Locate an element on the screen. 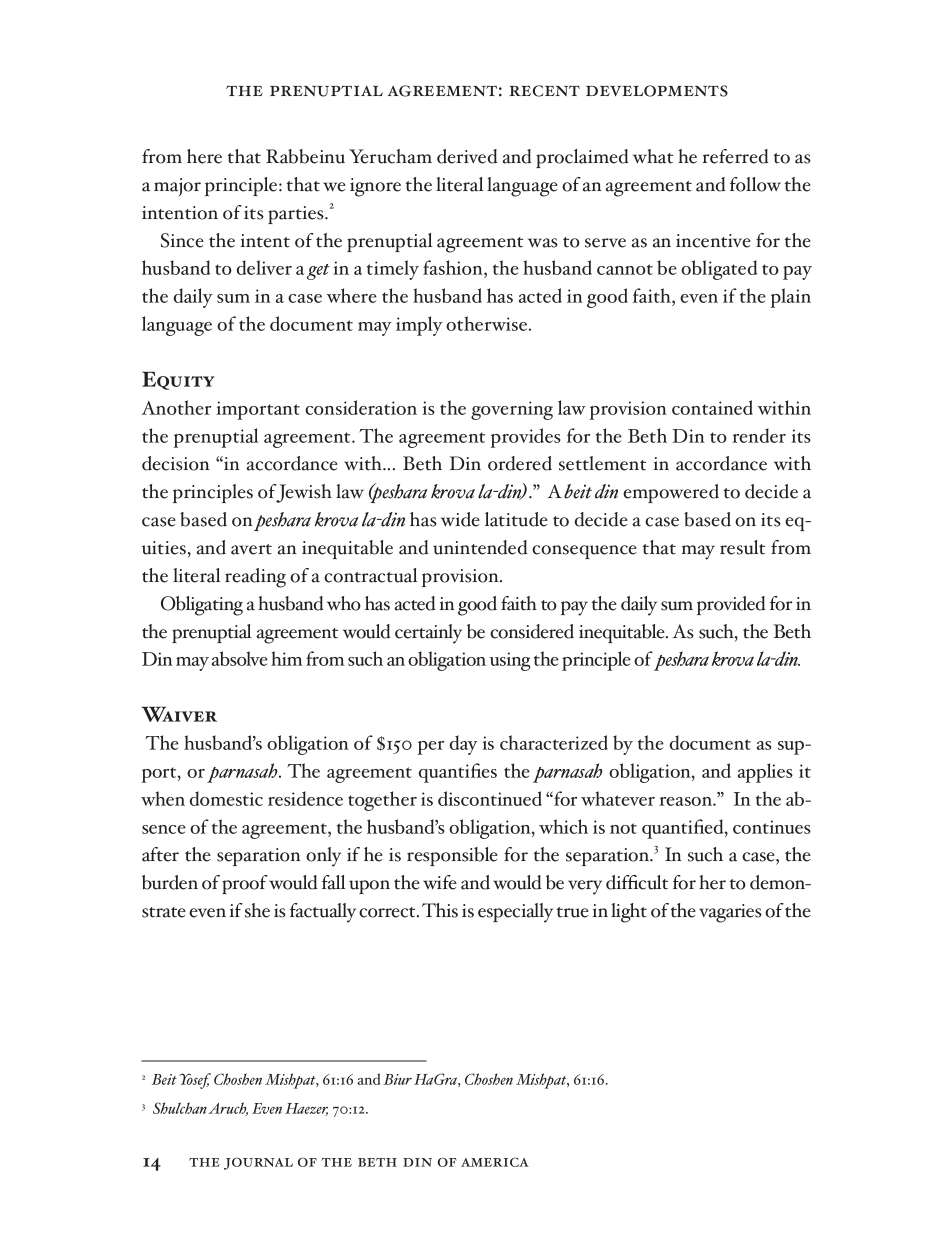  provided is located at coordinates (731, 605).
